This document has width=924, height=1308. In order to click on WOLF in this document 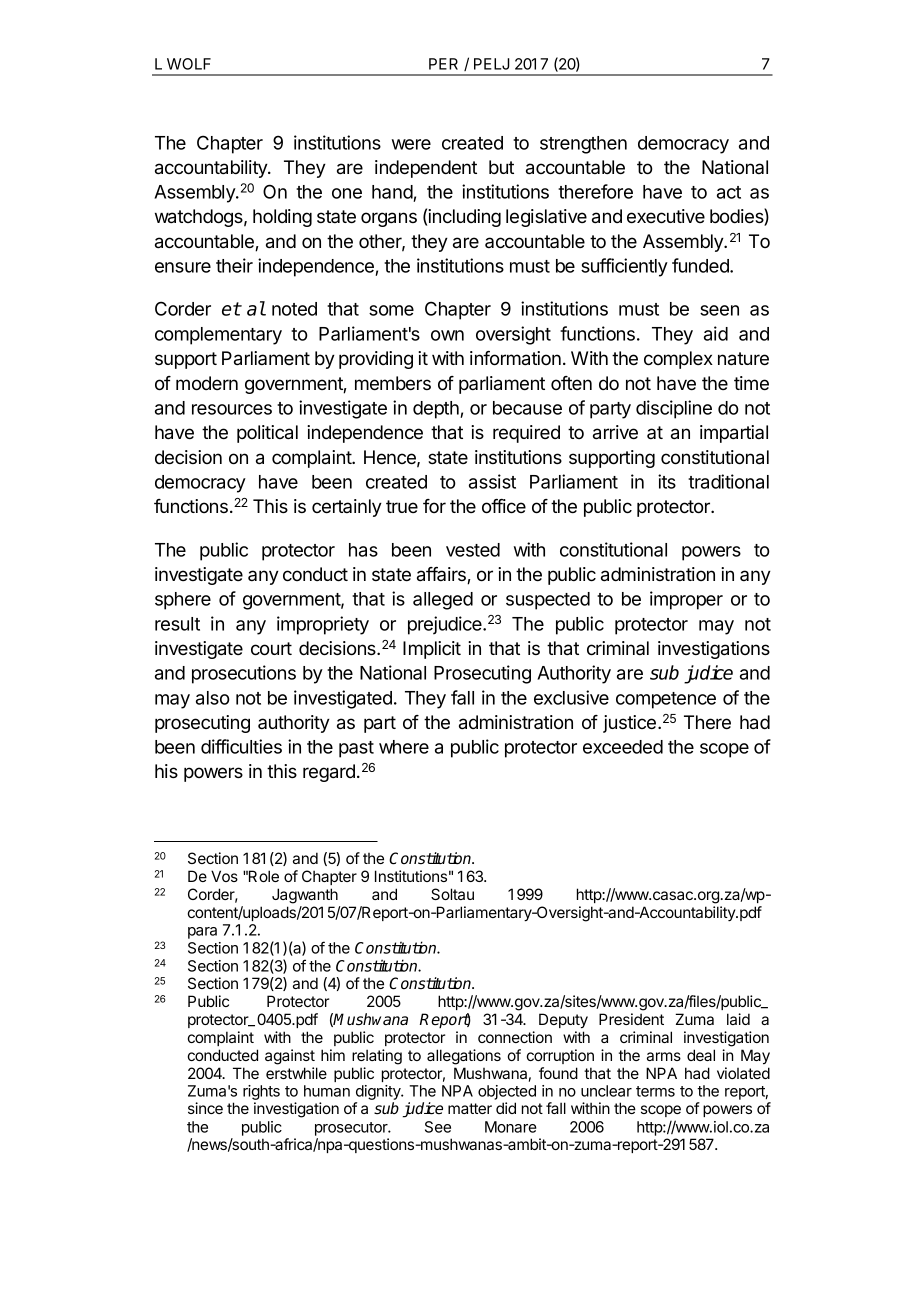, I will do `click(189, 64)`.
